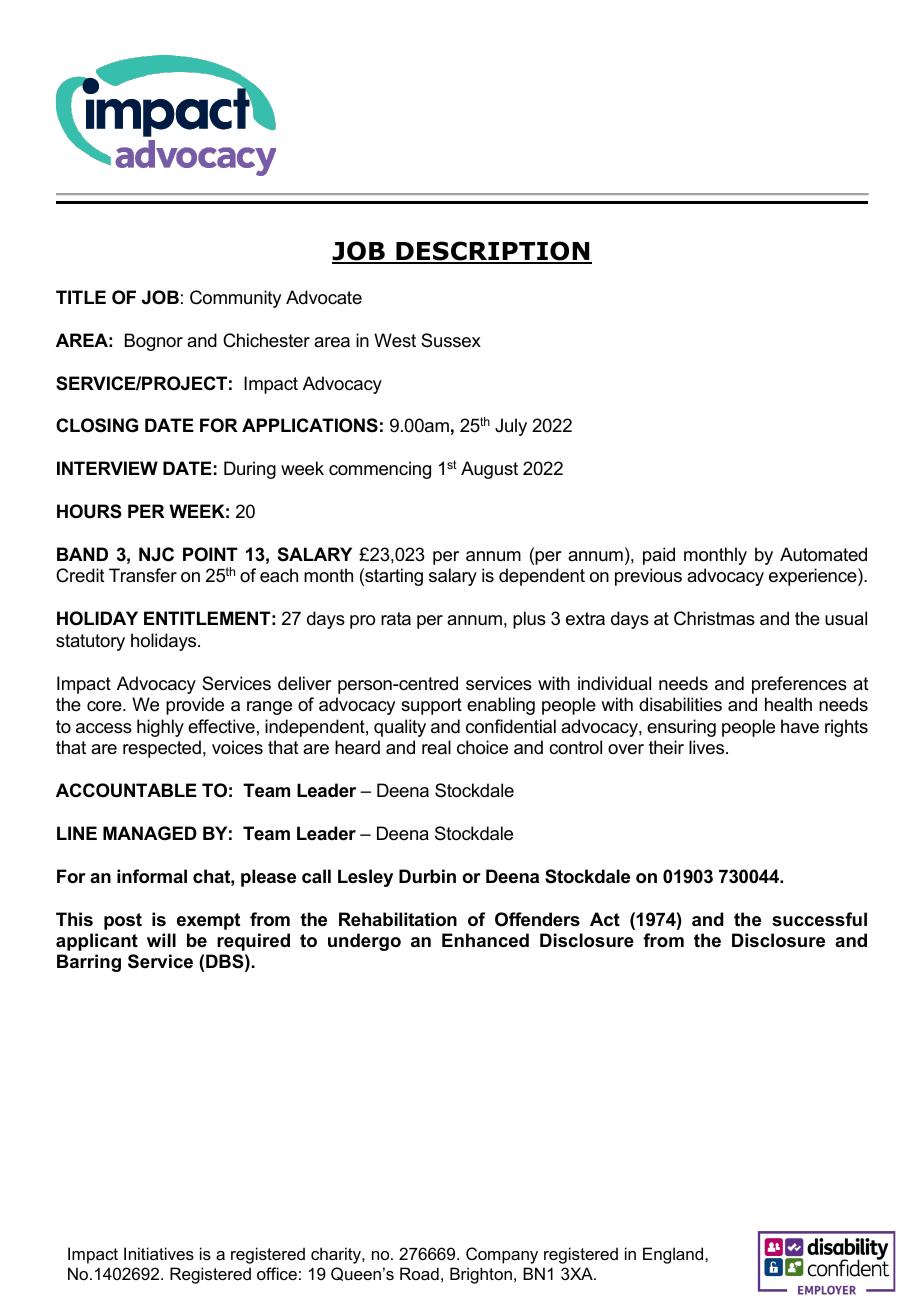 This page has height=1308, width=924. Describe the element at coordinates (674, 1255) in the page. I see `England` at that location.
